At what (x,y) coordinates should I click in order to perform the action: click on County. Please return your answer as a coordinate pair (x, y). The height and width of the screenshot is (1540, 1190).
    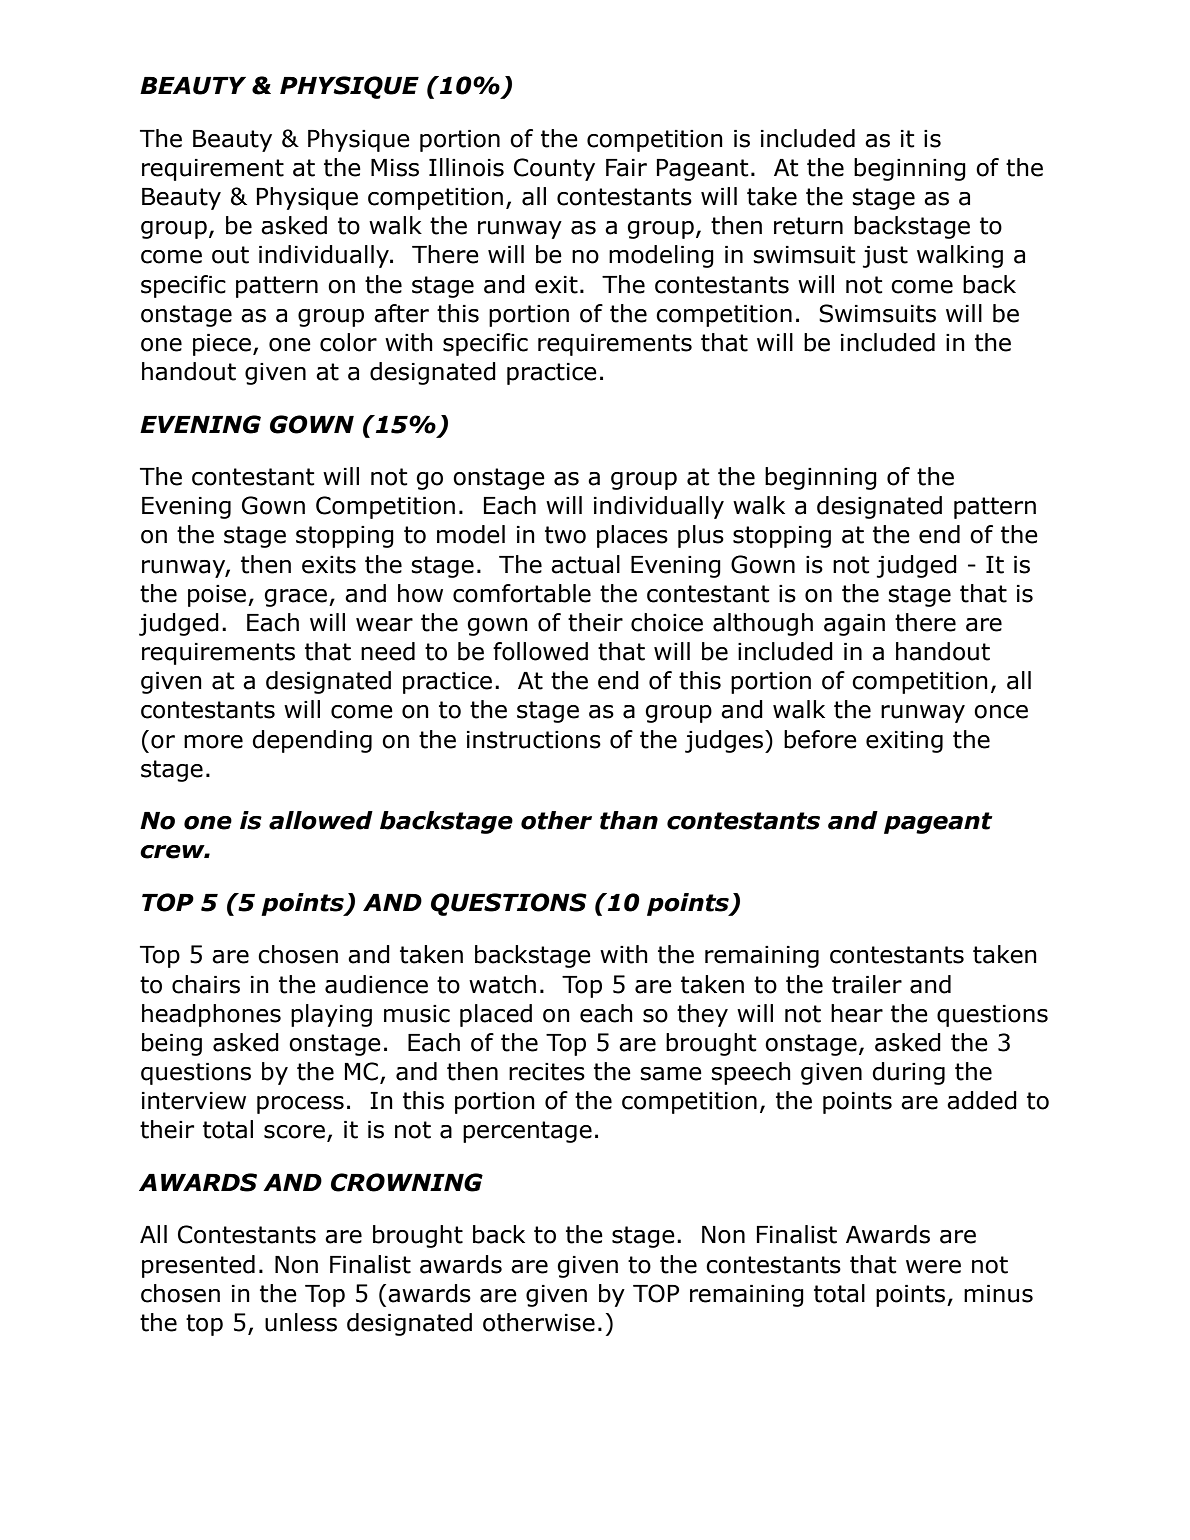
    Looking at the image, I should click on (554, 169).
